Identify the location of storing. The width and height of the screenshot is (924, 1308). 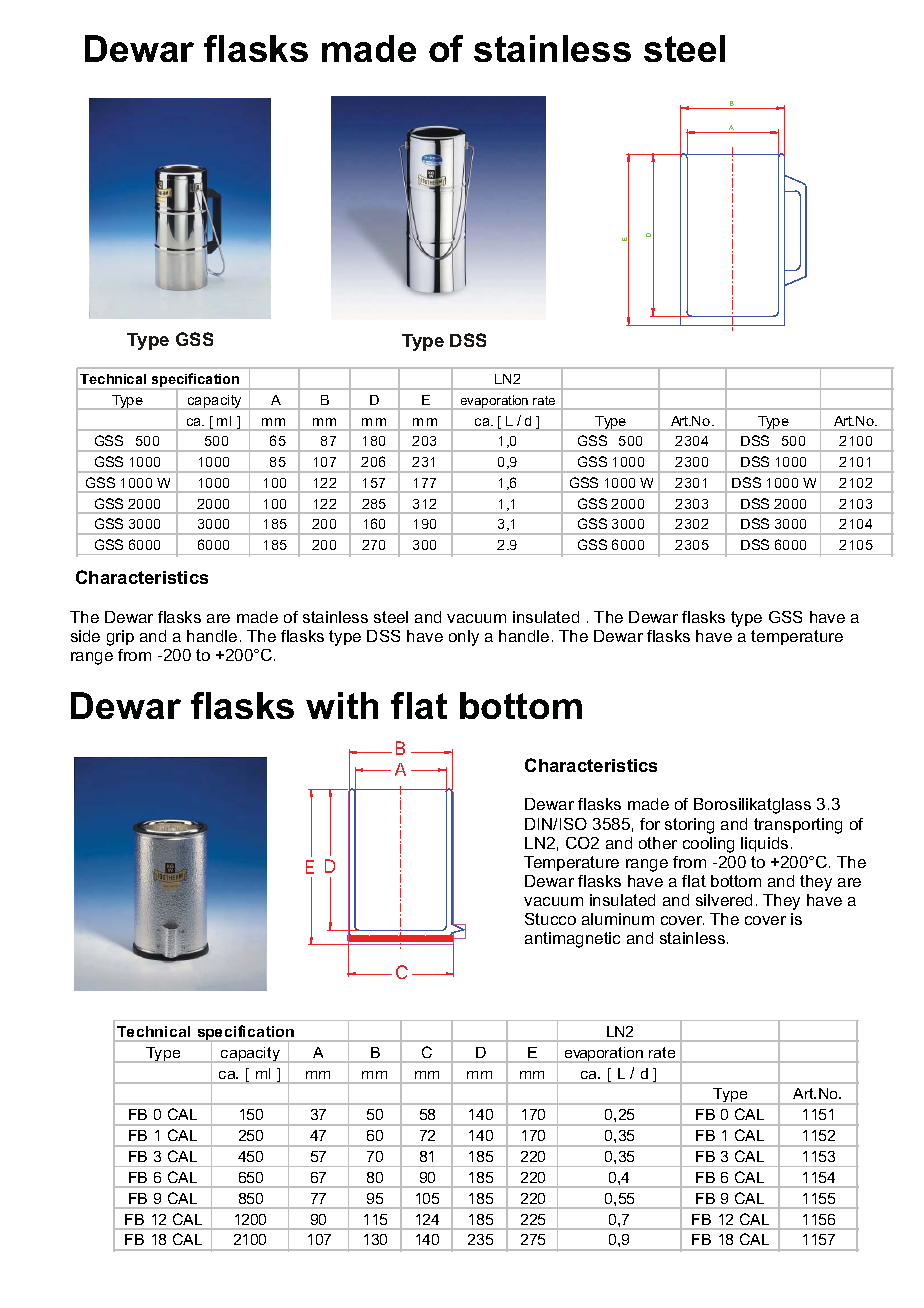
(689, 826).
